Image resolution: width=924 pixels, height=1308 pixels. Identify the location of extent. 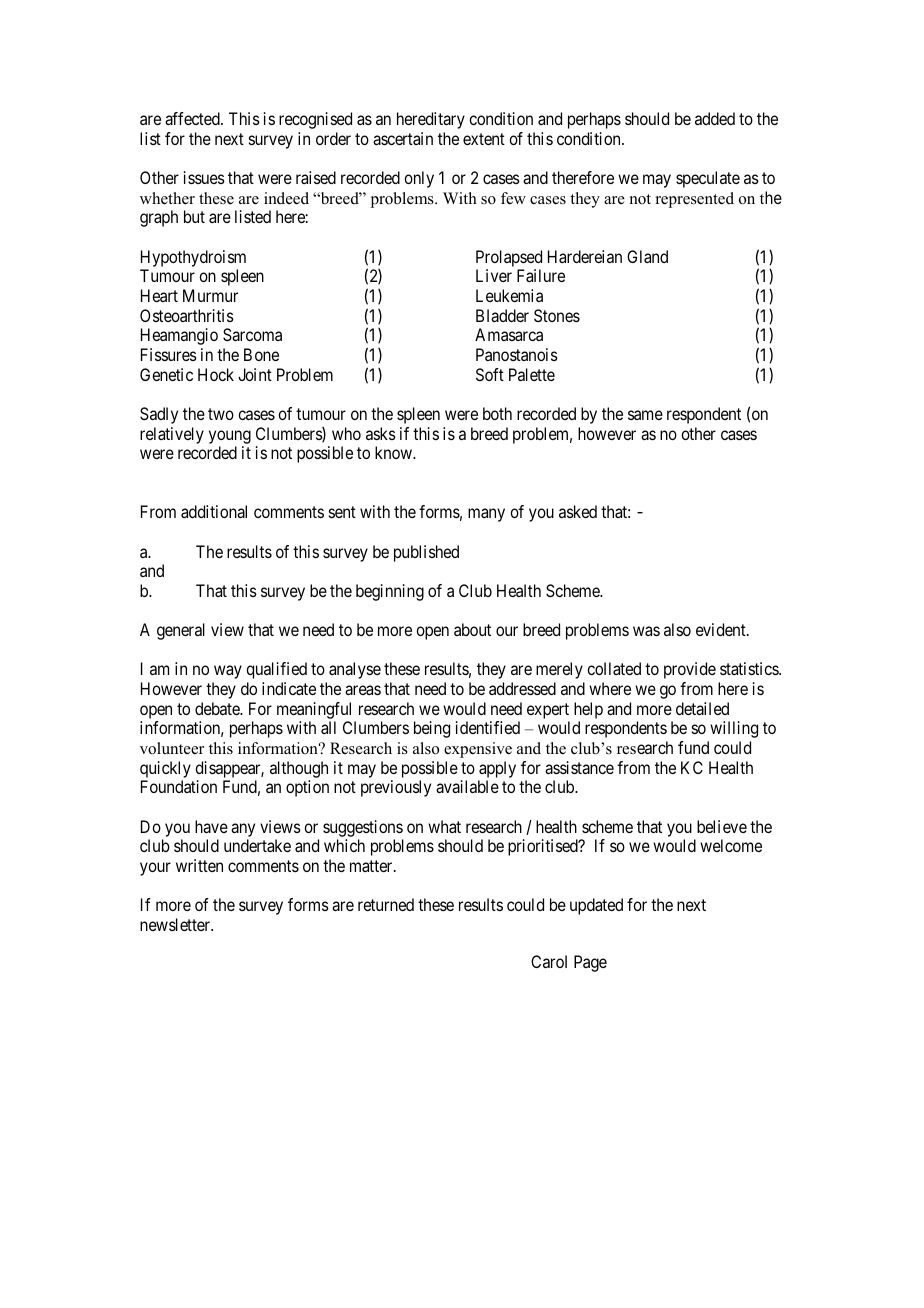
(484, 139).
